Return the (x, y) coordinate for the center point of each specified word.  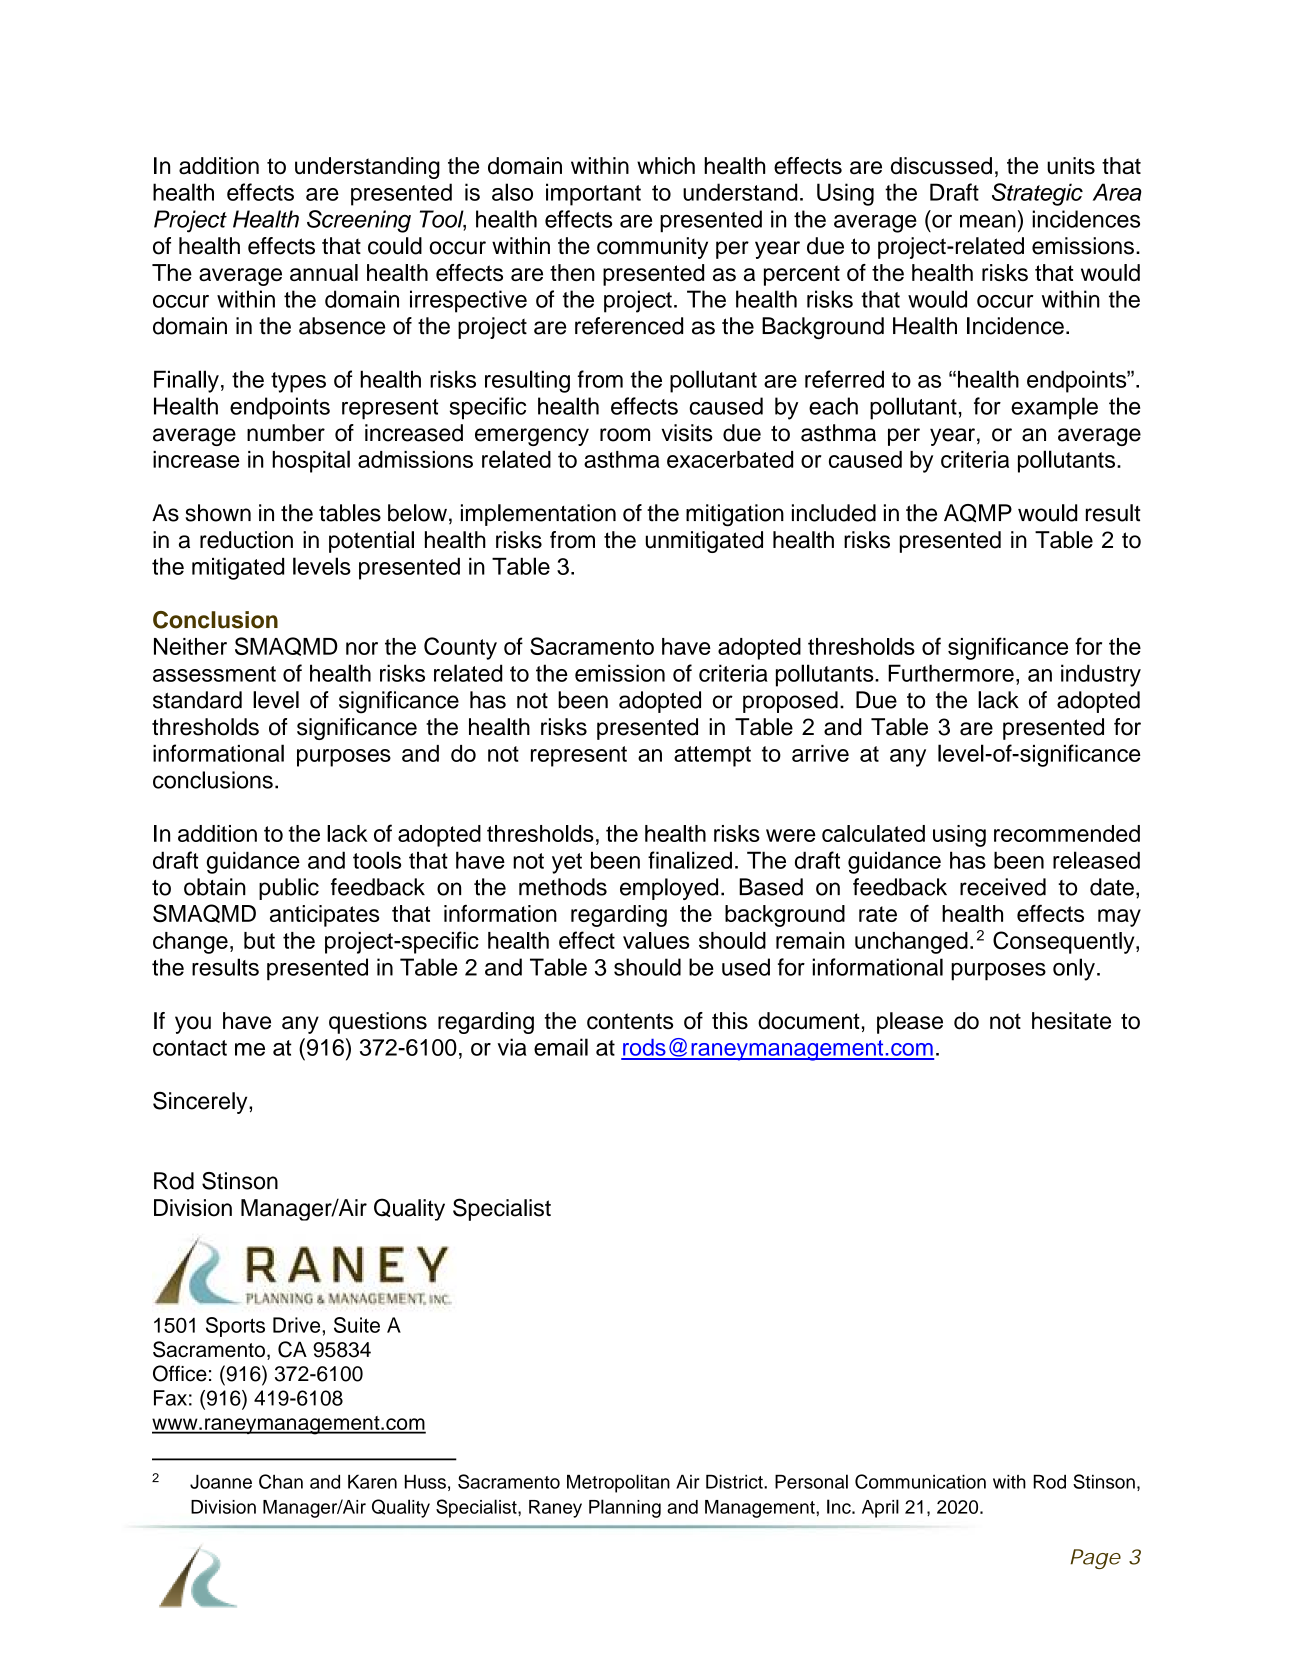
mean (988, 221)
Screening (359, 221)
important (593, 194)
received (1003, 887)
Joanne (221, 1482)
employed (669, 889)
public (289, 889)
